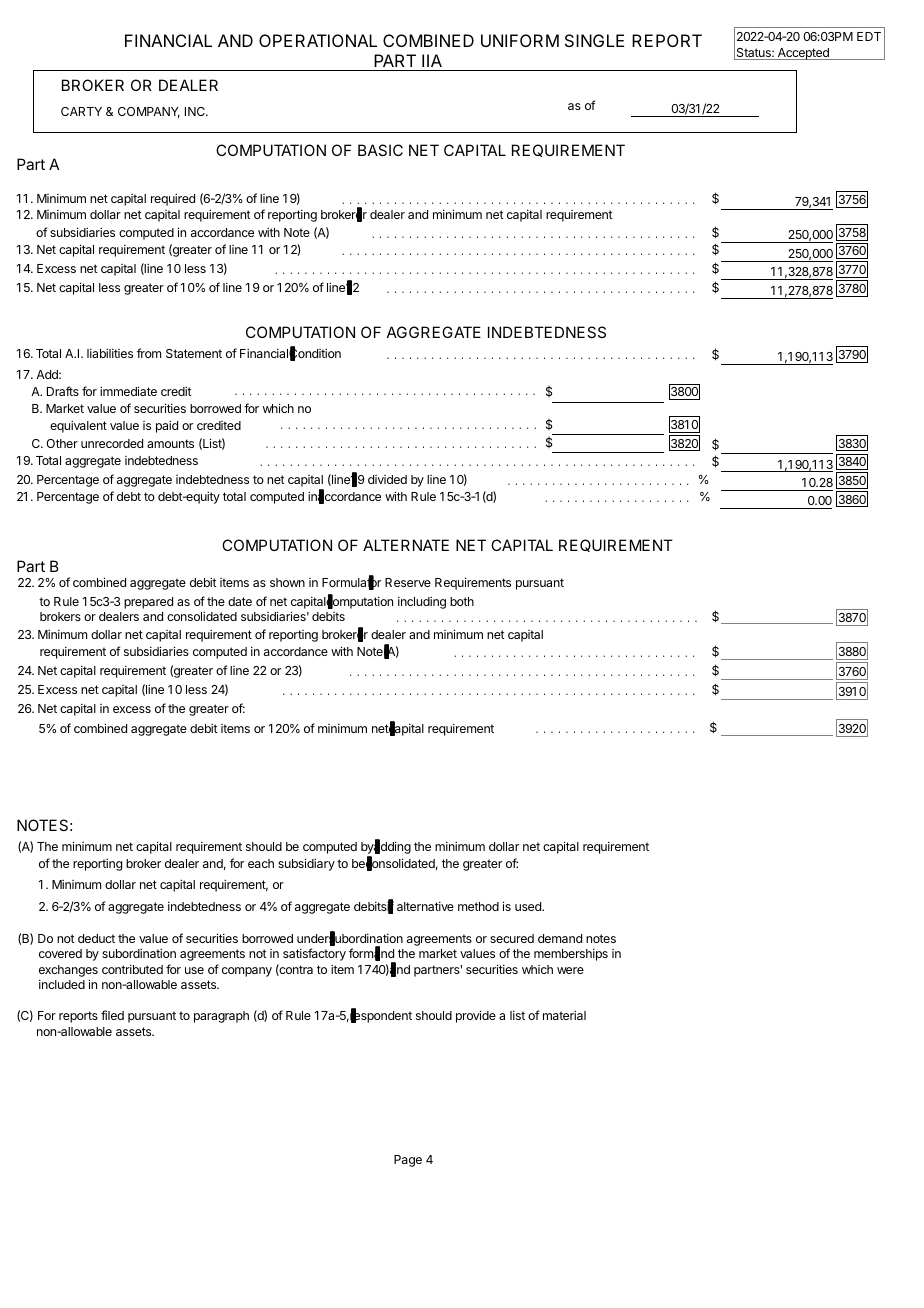  Describe the element at coordinates (803, 54) in the screenshot. I see `Accepted` at that location.
